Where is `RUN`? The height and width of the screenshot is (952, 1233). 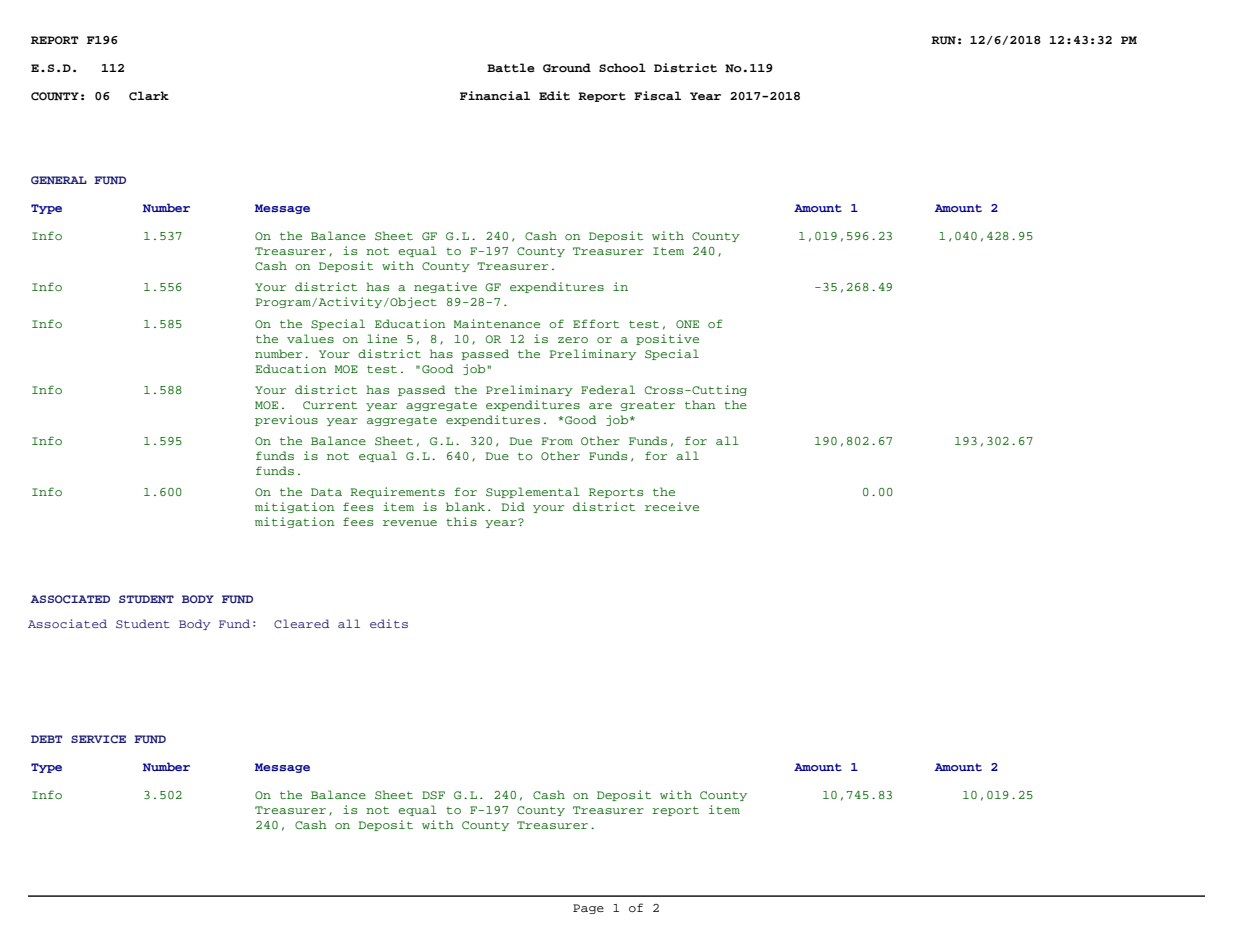 RUN is located at coordinates (943, 40).
